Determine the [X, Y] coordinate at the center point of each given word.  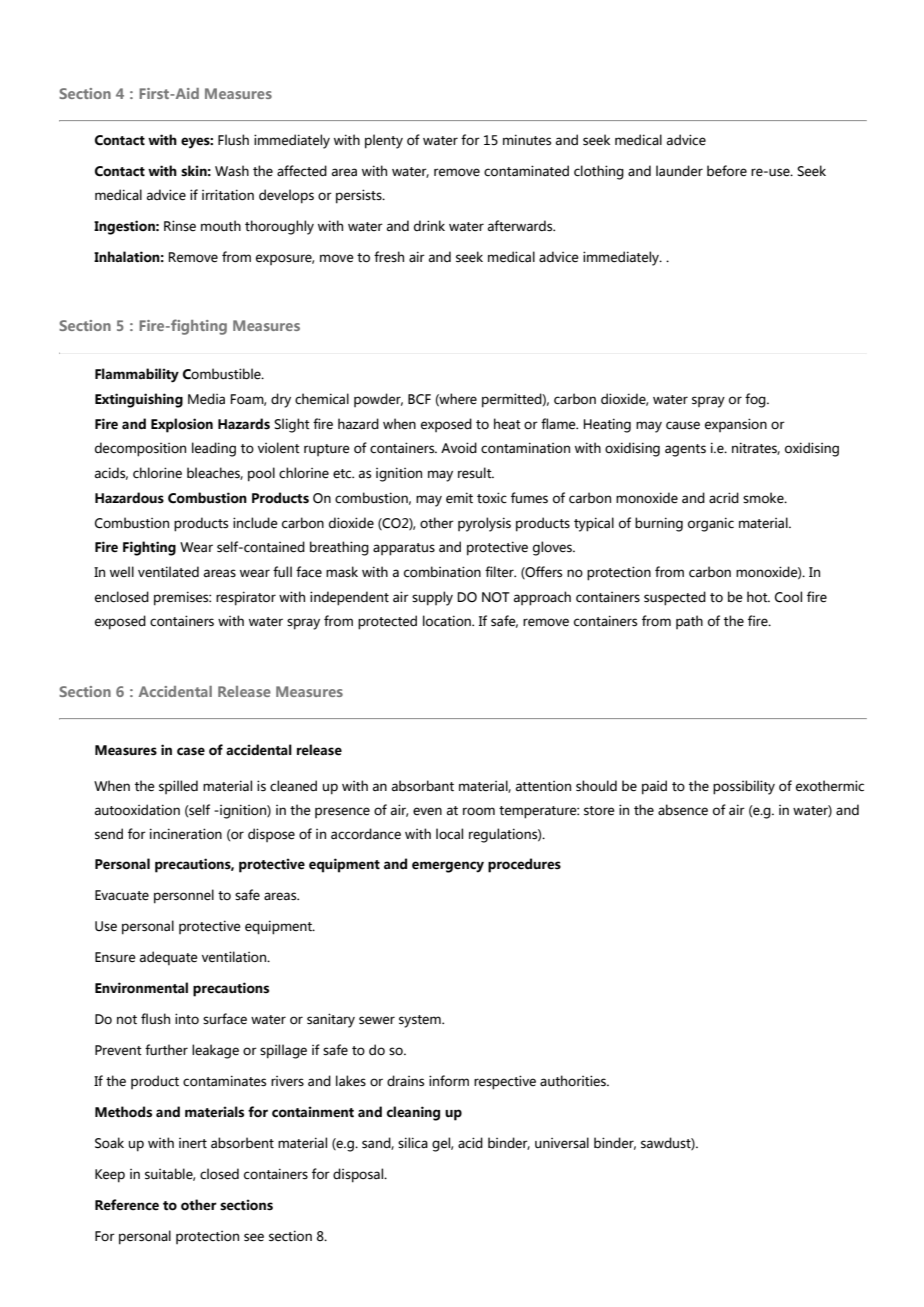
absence [683, 810]
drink [429, 225]
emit [459, 498]
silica [413, 1142]
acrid [724, 498]
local [449, 833]
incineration [186, 834]
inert [193, 1143]
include [255, 523]
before [727, 171]
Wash [232, 170]
